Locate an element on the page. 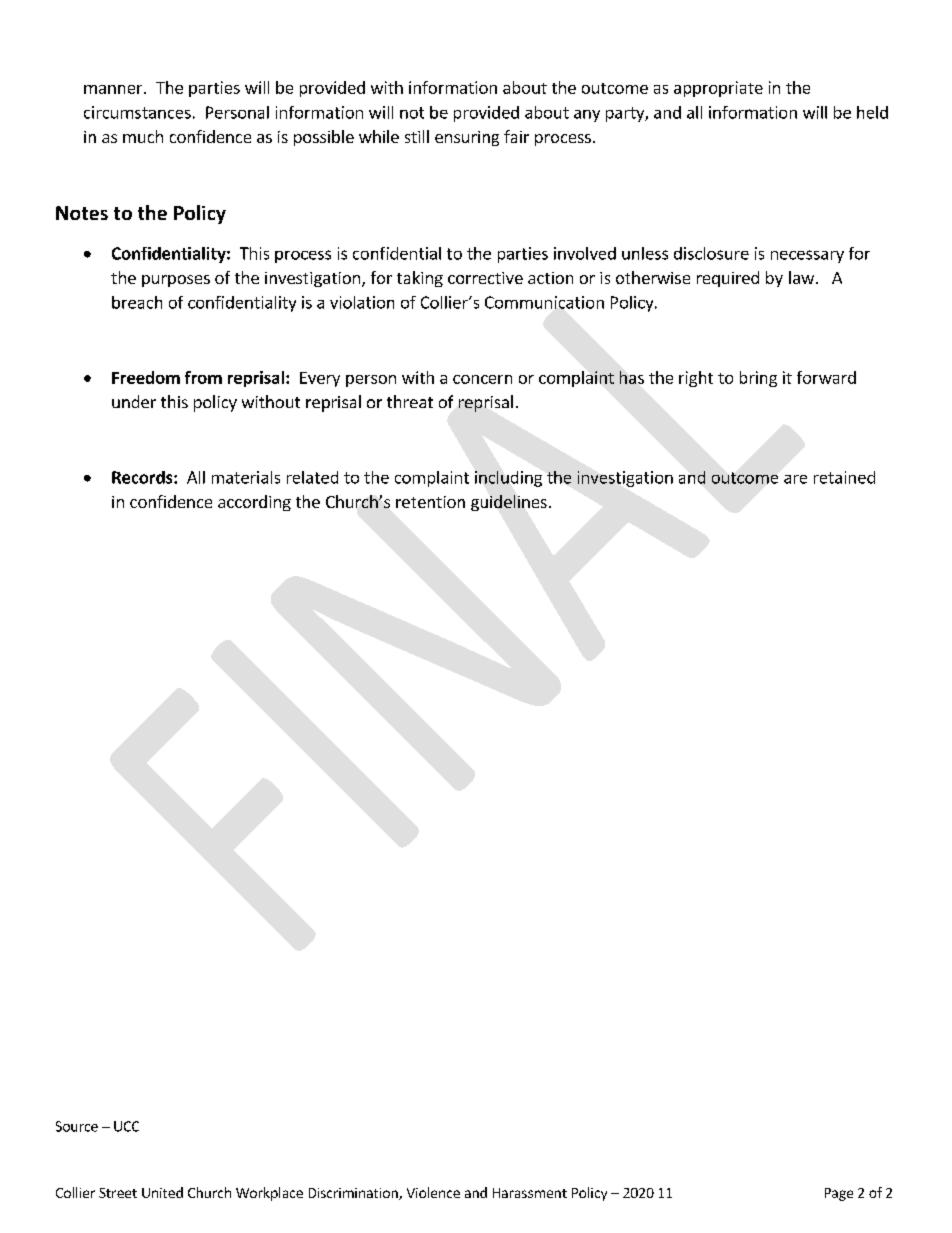 The height and width of the document is (1233, 952). appropriate is located at coordinates (718, 89).
